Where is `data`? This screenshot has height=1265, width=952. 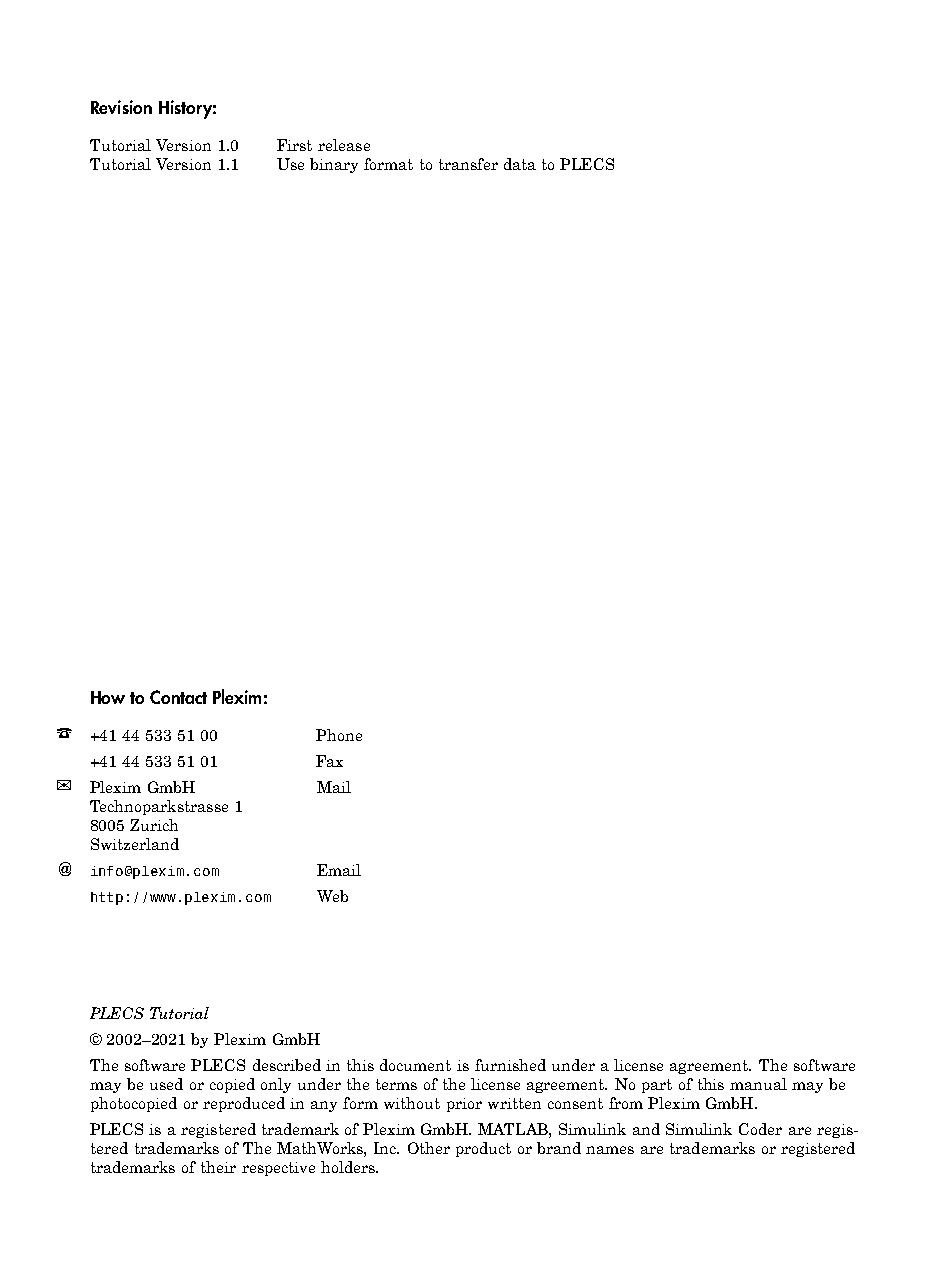 data is located at coordinates (520, 164).
